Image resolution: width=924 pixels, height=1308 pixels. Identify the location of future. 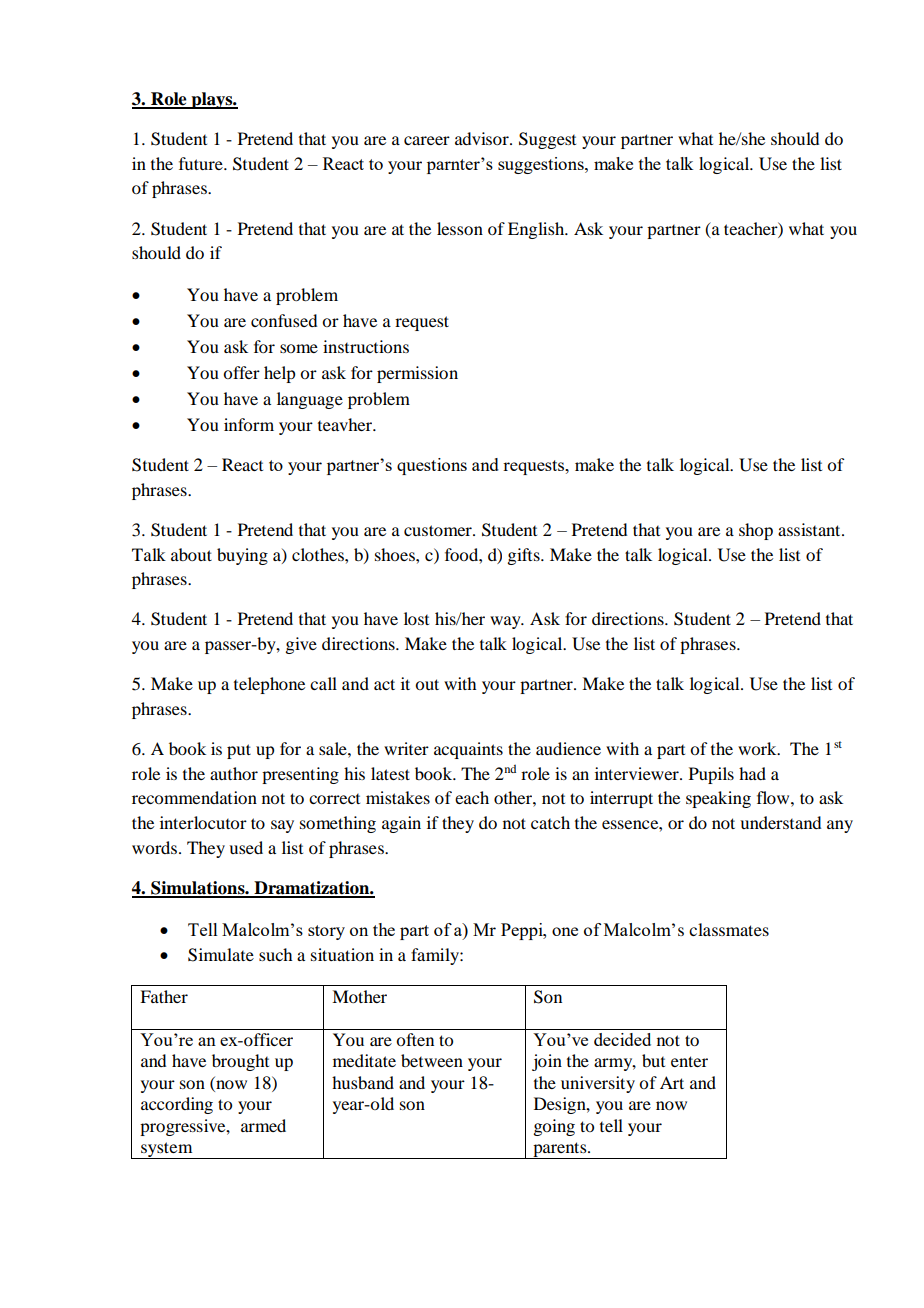
(202, 163).
